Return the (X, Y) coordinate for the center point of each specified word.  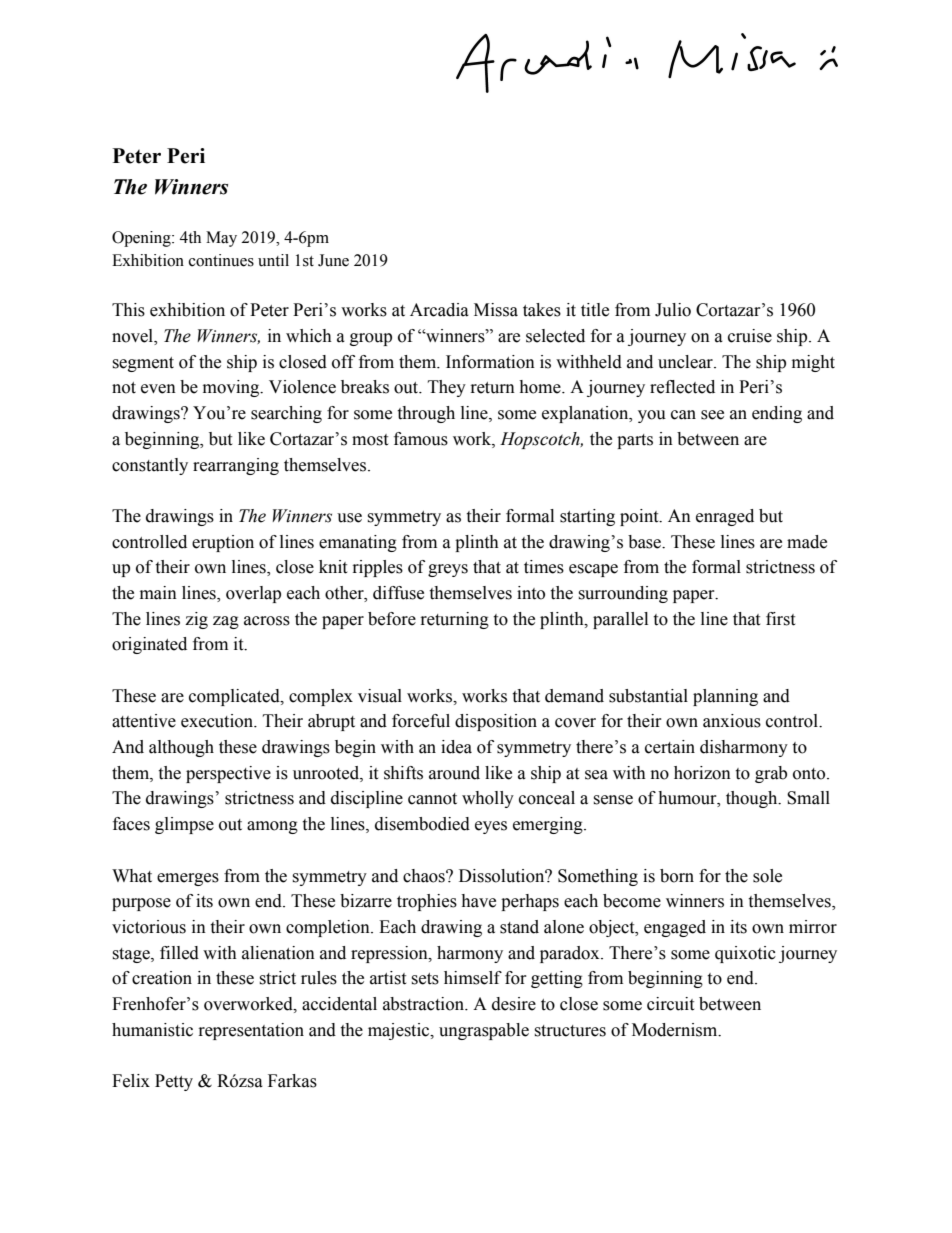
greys (448, 570)
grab (771, 774)
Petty (174, 1082)
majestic (400, 1031)
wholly (488, 799)
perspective (228, 774)
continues (221, 260)
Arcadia (439, 310)
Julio (673, 310)
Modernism (676, 1030)
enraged (725, 517)
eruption (223, 543)
